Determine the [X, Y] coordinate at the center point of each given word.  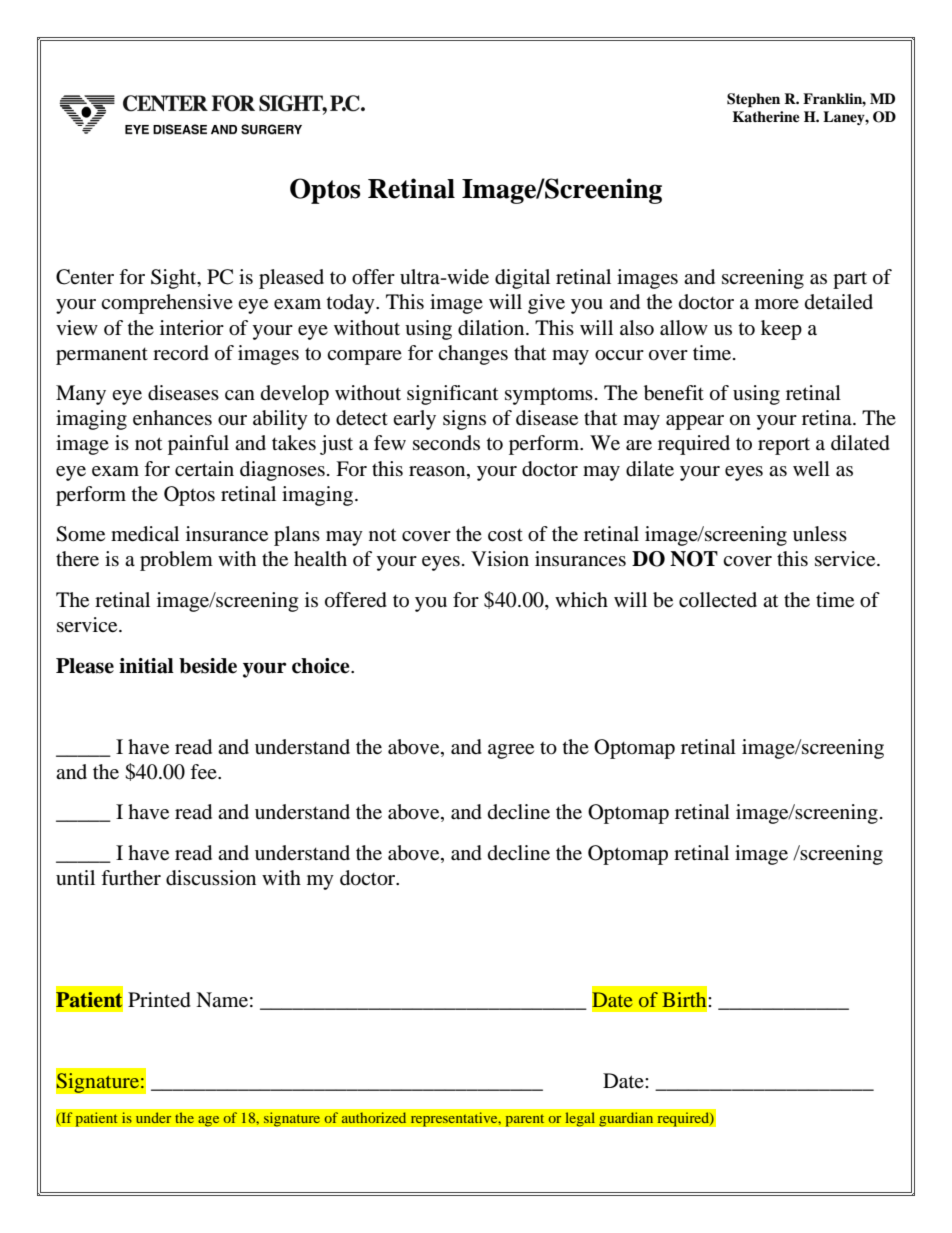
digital [522, 279]
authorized [374, 1118]
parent [525, 1120]
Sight [175, 279]
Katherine [766, 116]
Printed [159, 1000]
